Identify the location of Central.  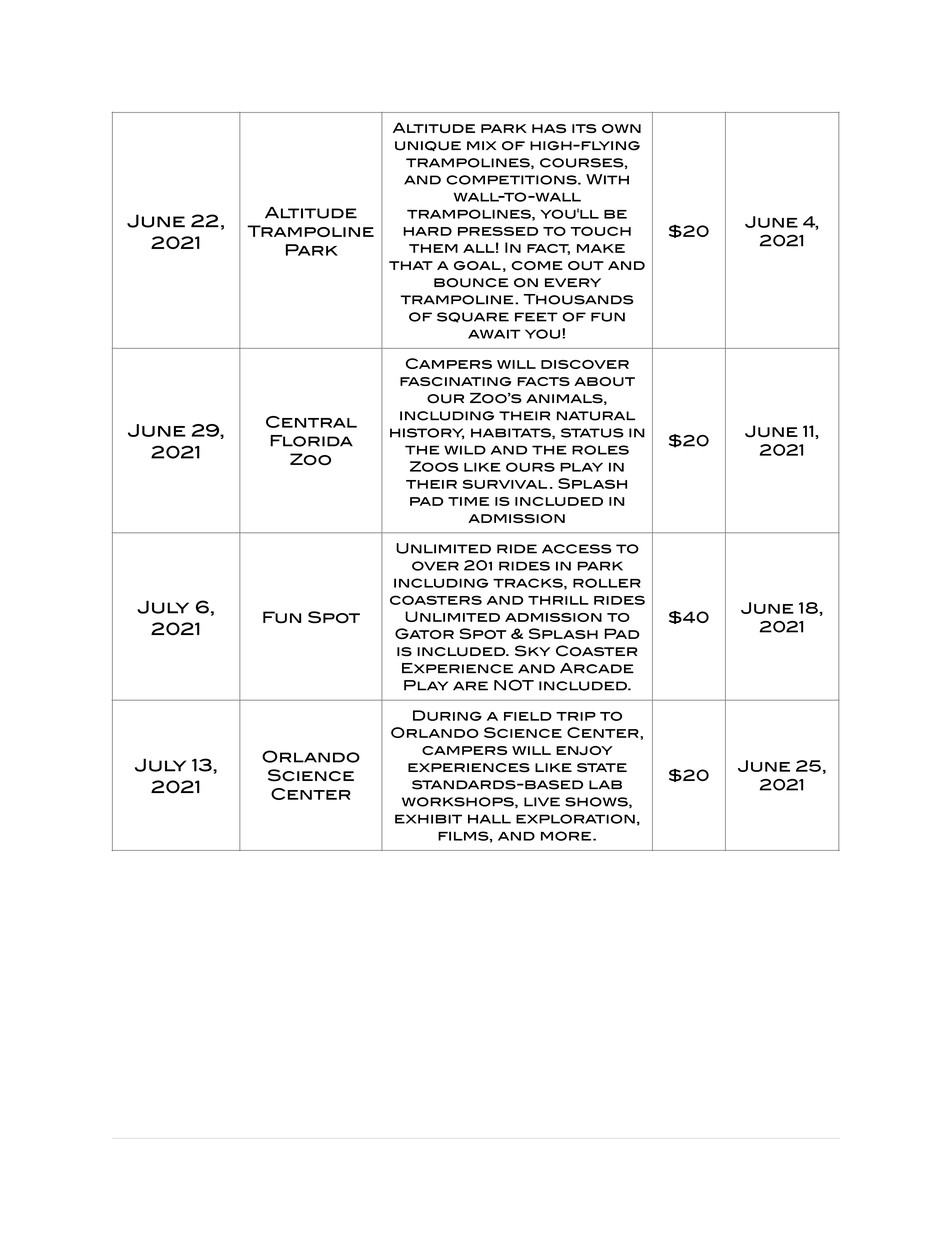
(311, 422).
